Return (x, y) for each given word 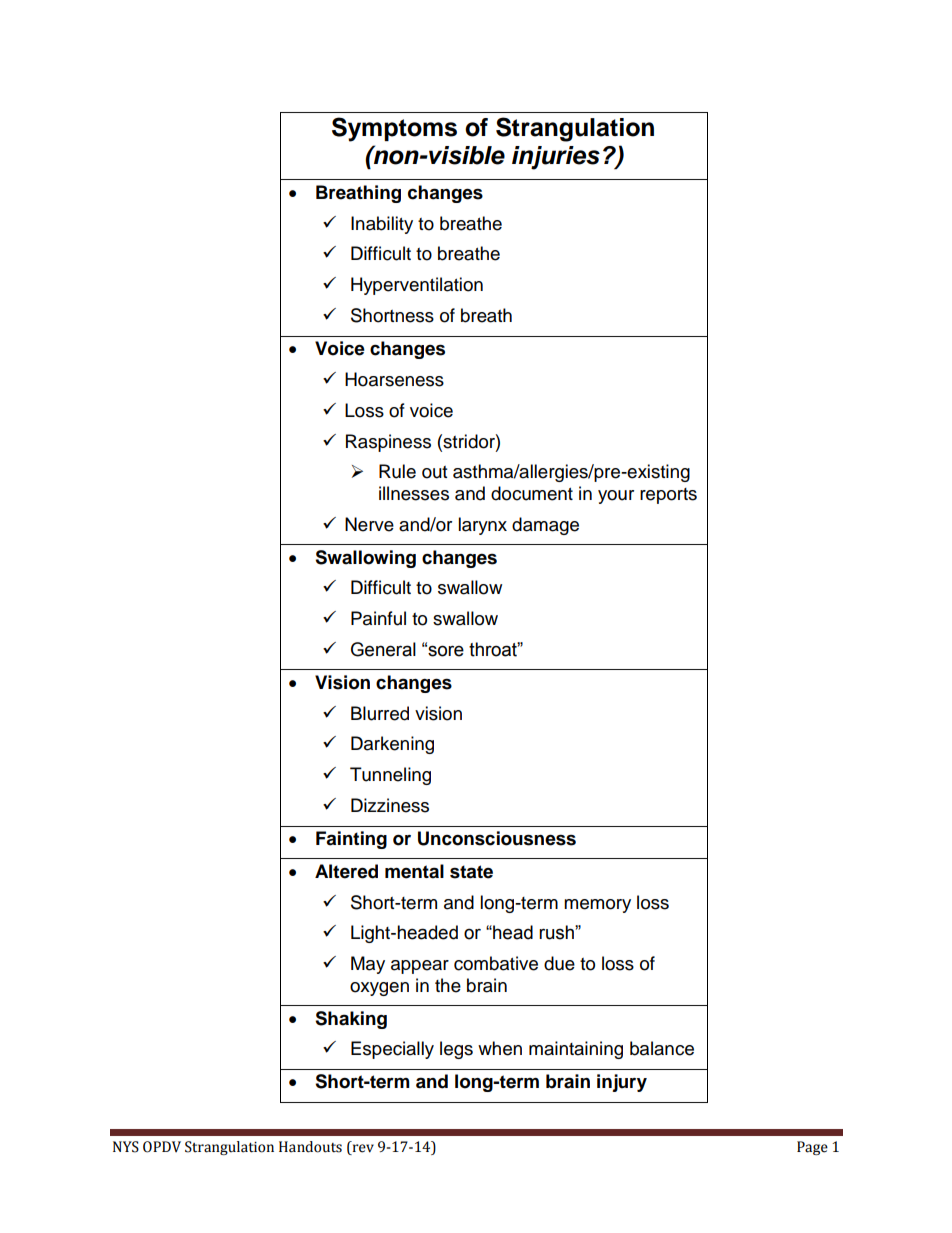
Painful (378, 618)
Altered (346, 871)
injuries (556, 158)
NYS (126, 1147)
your (616, 497)
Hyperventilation (417, 286)
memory (597, 906)
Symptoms (394, 129)
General (383, 649)
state (471, 872)
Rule (397, 471)
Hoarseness (394, 379)
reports (668, 496)
